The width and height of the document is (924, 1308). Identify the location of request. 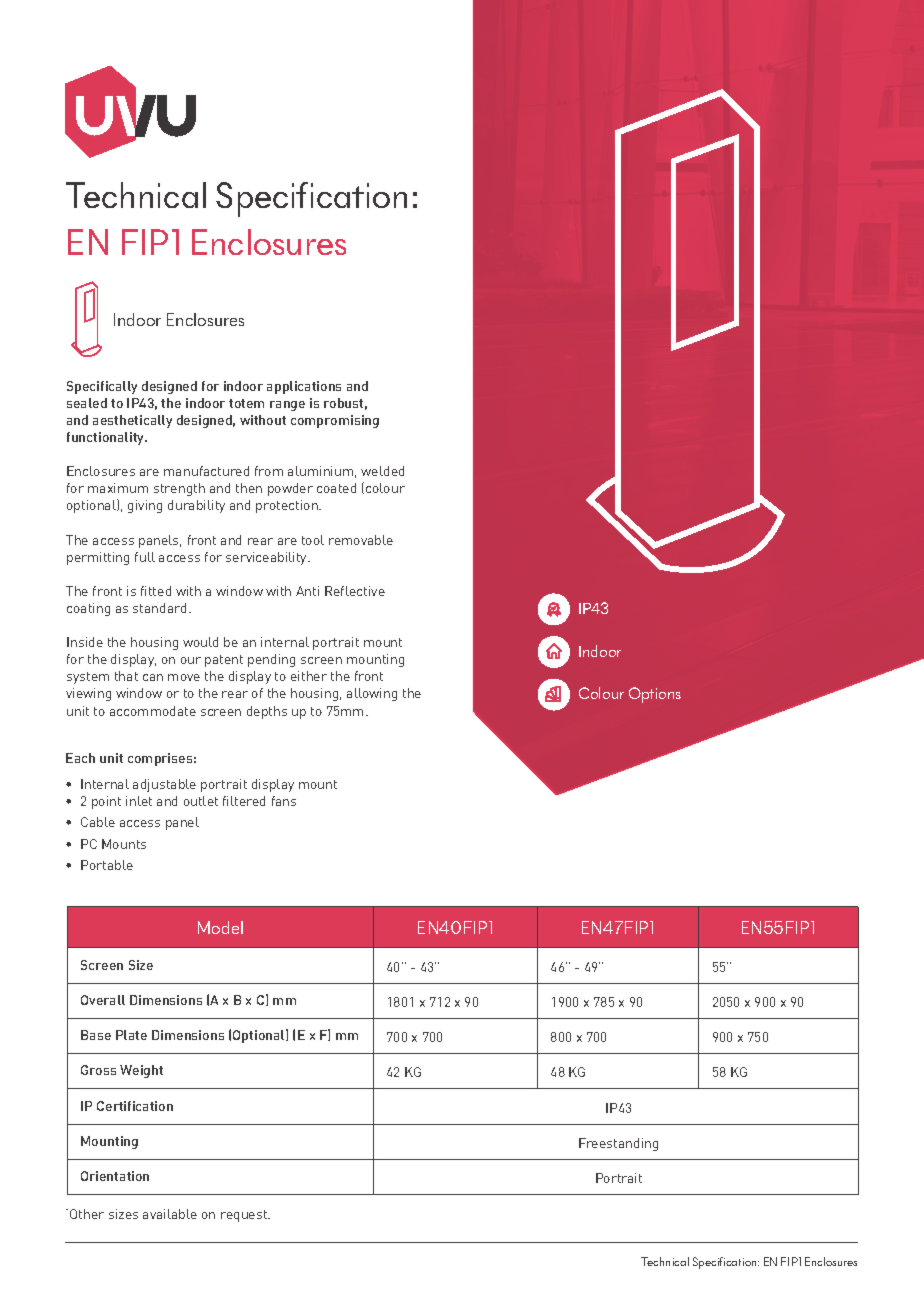
(245, 1216).
